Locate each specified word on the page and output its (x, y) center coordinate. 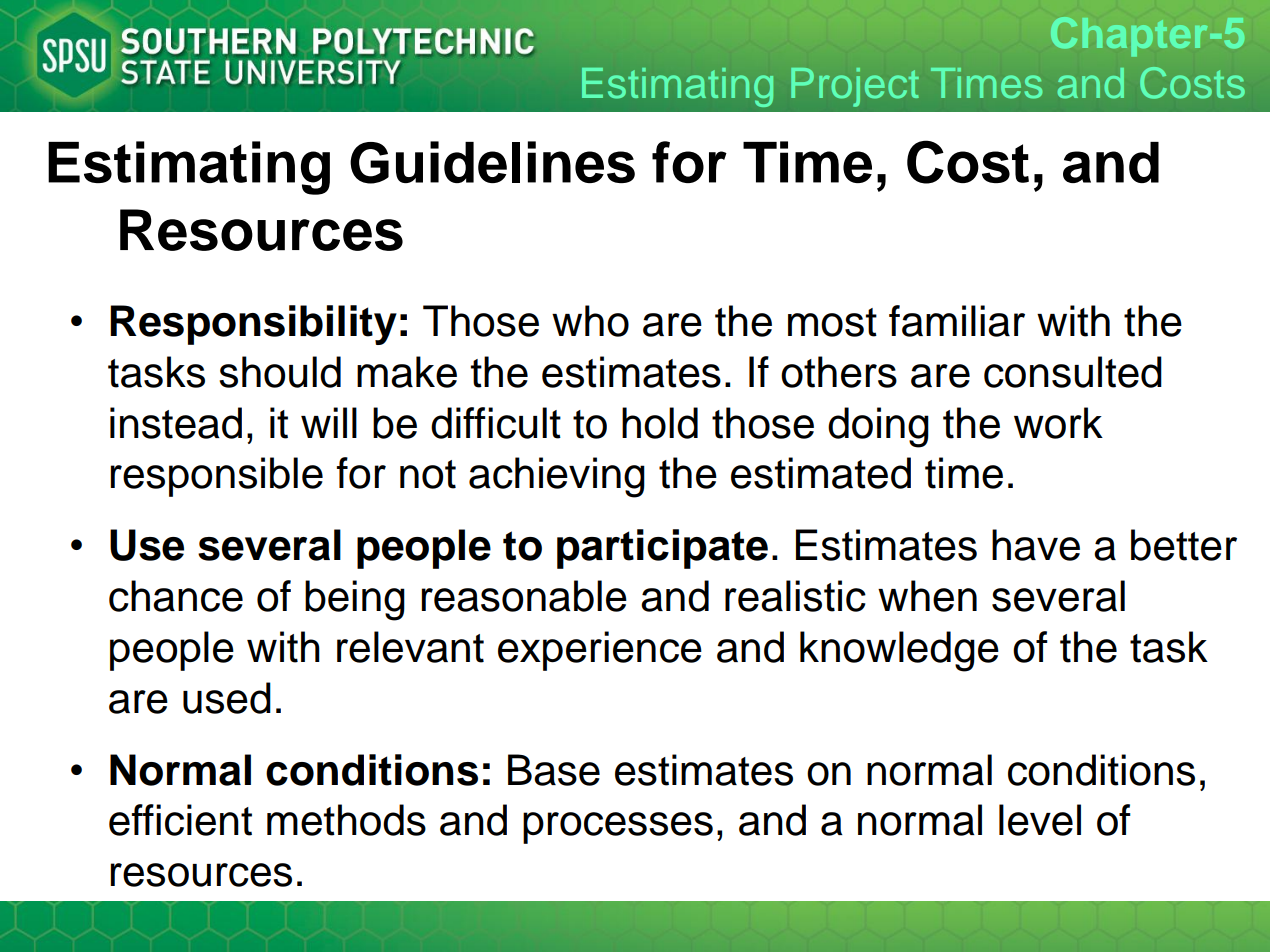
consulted (1073, 372)
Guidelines (492, 162)
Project (855, 87)
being (355, 600)
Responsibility (253, 325)
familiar (957, 321)
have (1036, 545)
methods (346, 820)
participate (662, 549)
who (590, 321)
